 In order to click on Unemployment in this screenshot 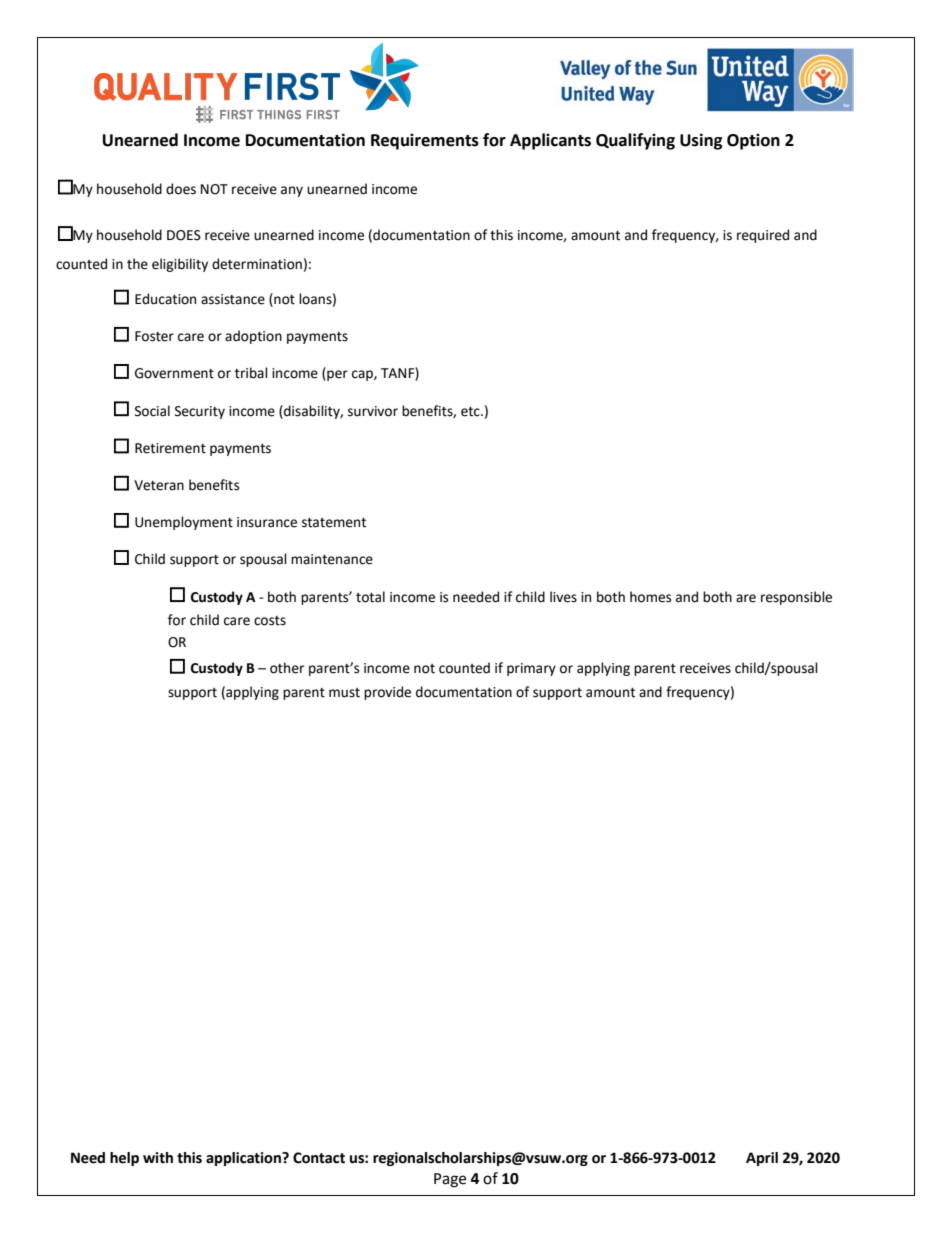, I will do `click(184, 523)`.
